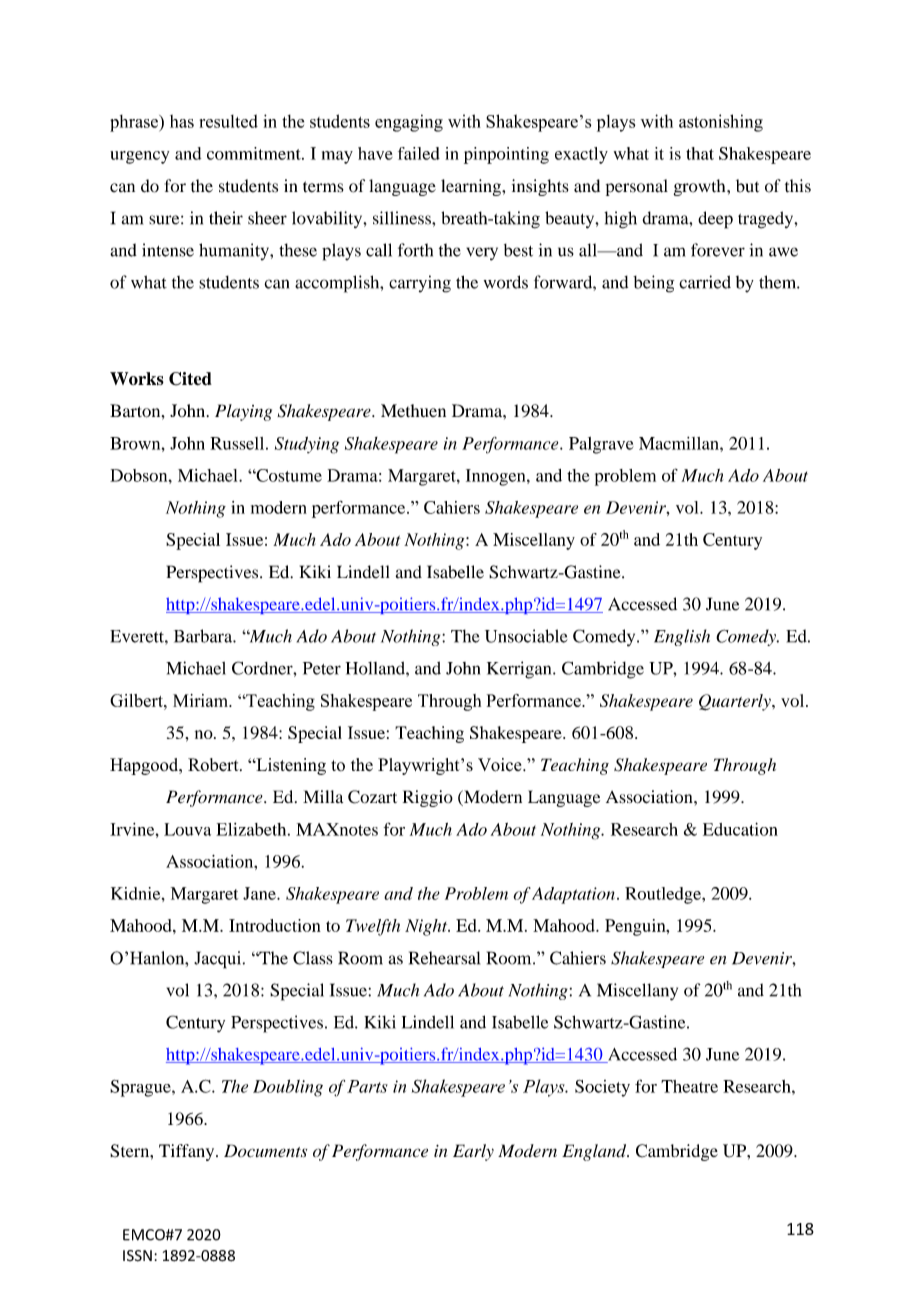  I want to click on commitment, so click(255, 153).
